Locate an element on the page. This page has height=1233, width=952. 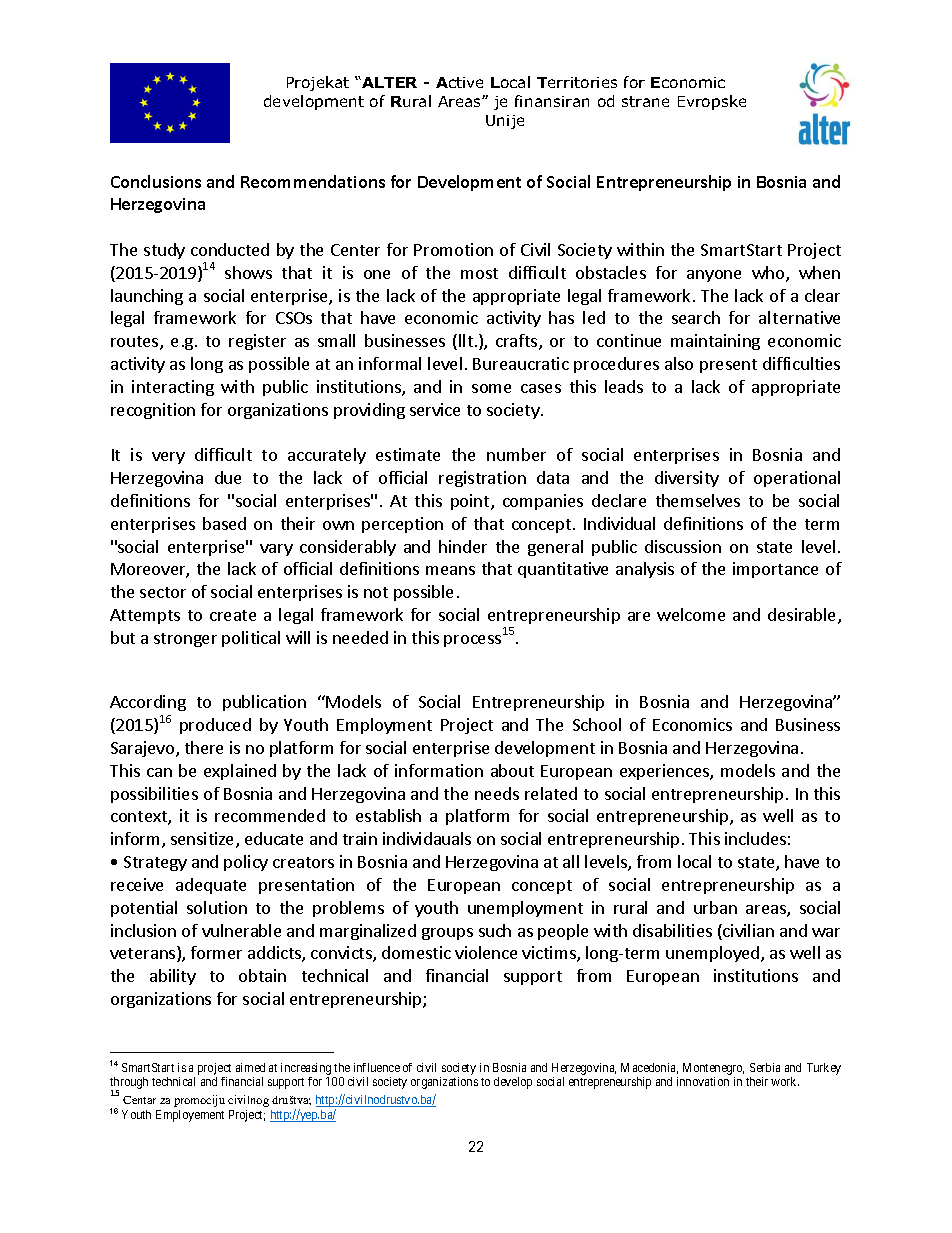
aimed is located at coordinates (250, 1067).
